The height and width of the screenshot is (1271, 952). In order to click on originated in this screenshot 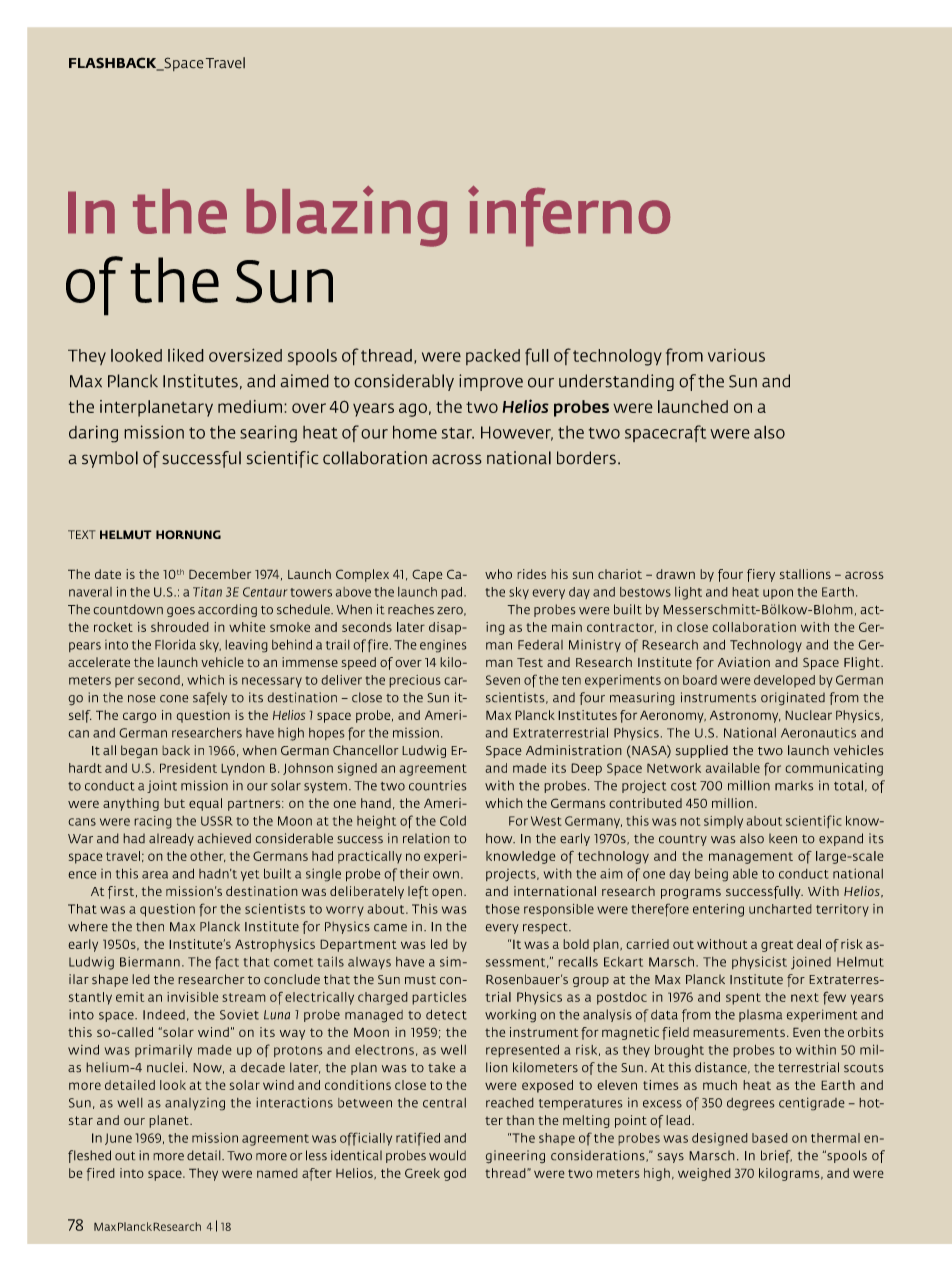, I will do `click(793, 699)`.
